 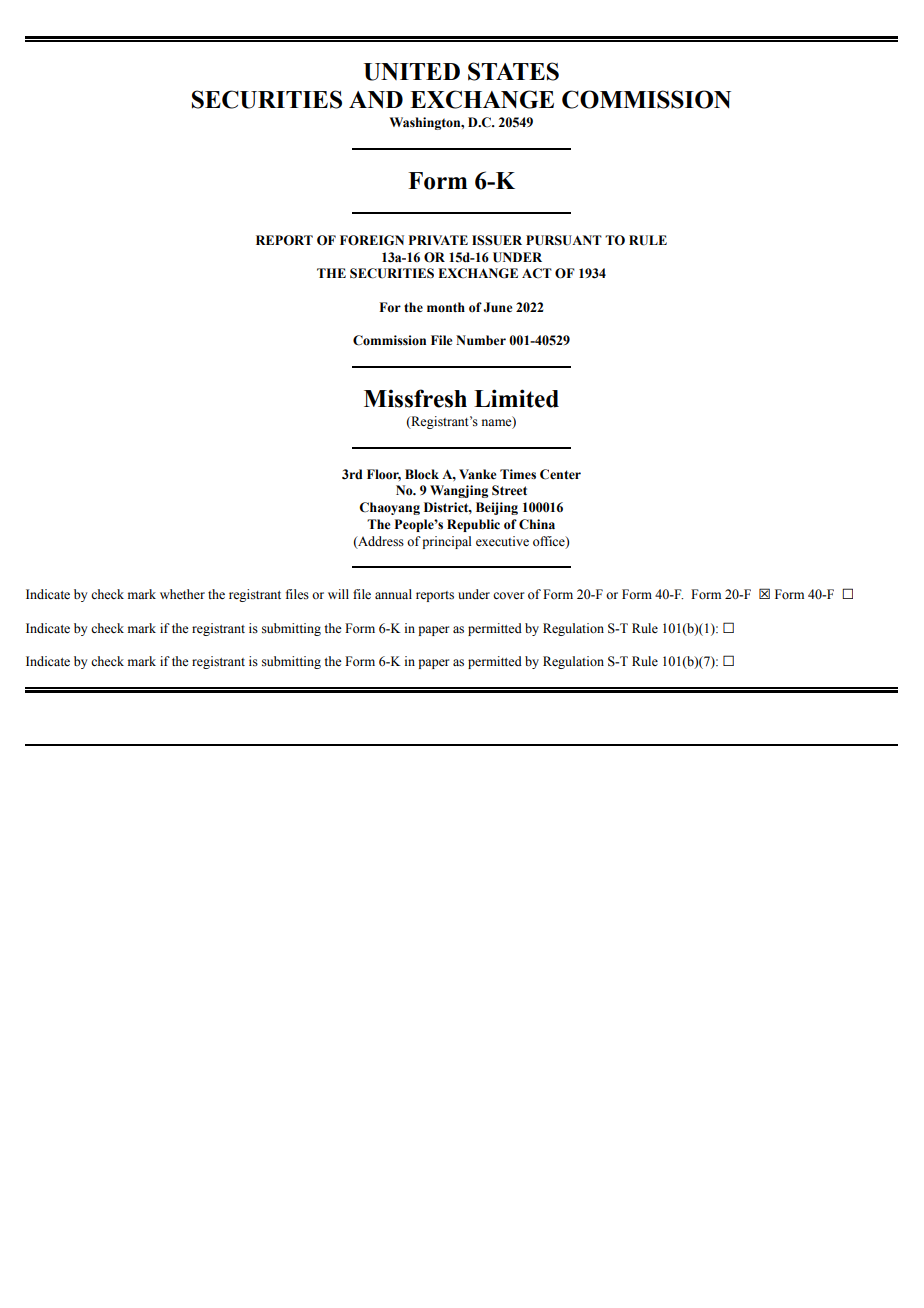 I want to click on FOREIGN, so click(x=372, y=240).
